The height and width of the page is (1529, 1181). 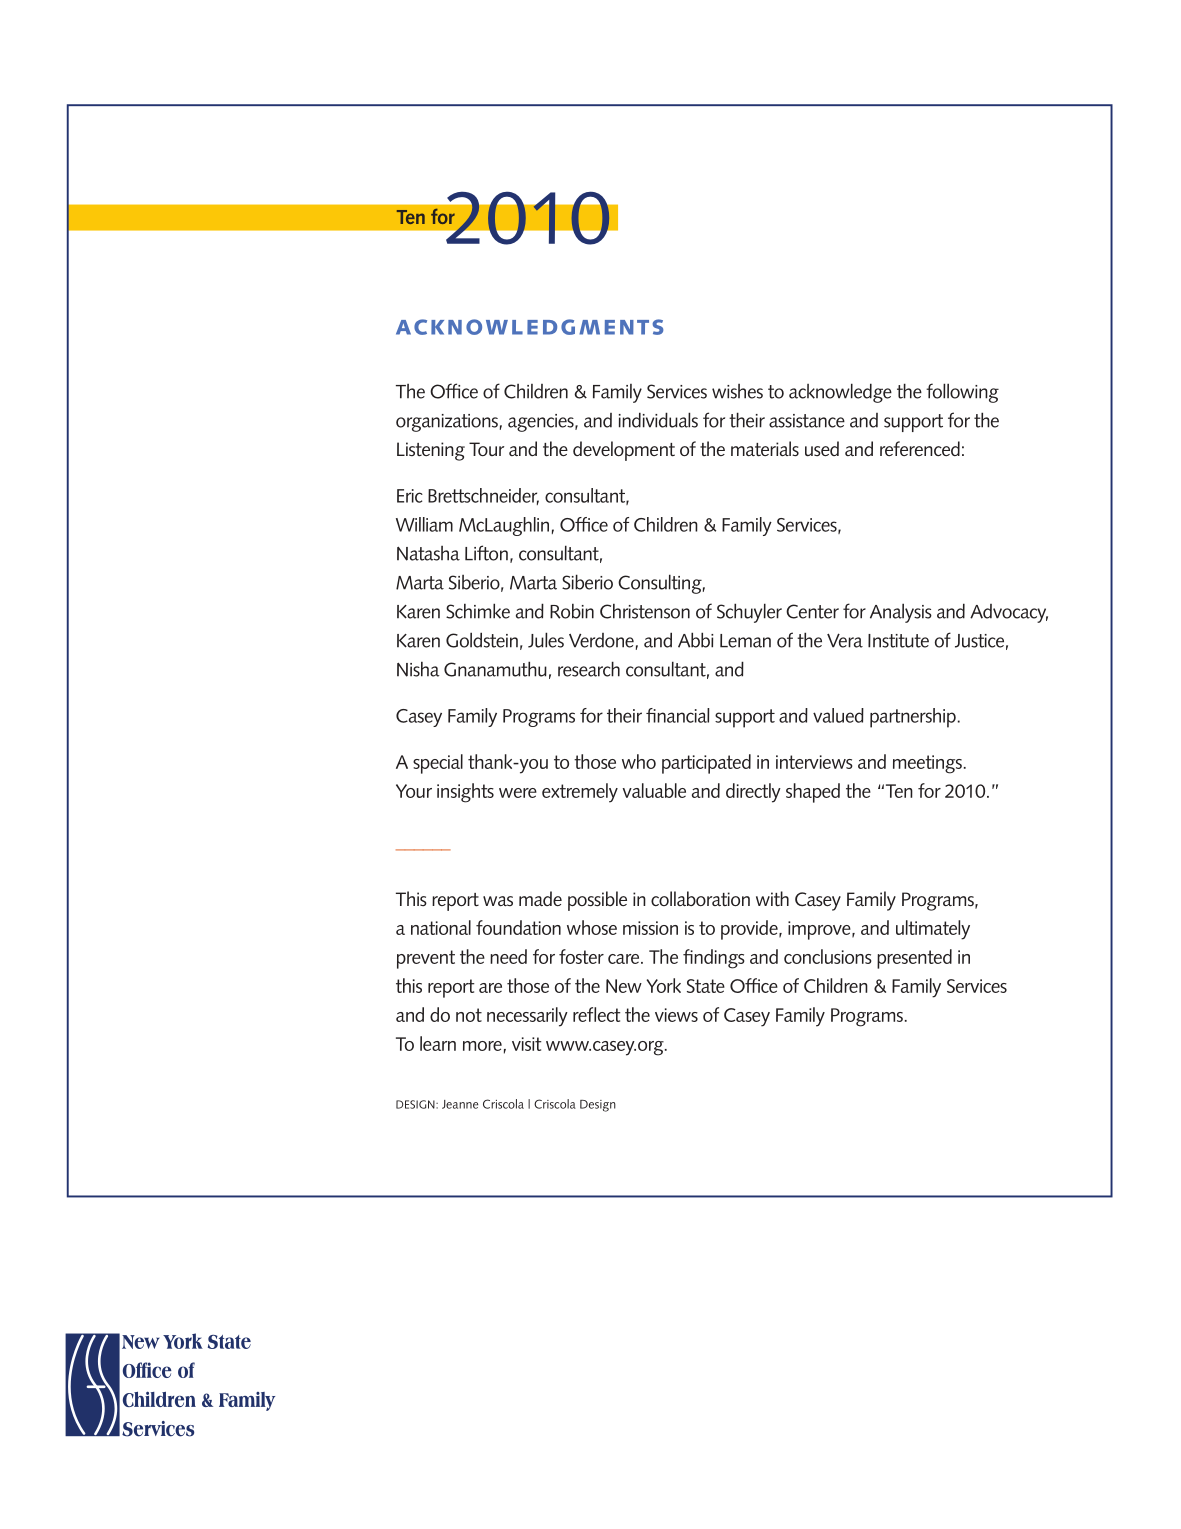 What do you see at coordinates (438, 764) in the page?
I see `special` at bounding box center [438, 764].
